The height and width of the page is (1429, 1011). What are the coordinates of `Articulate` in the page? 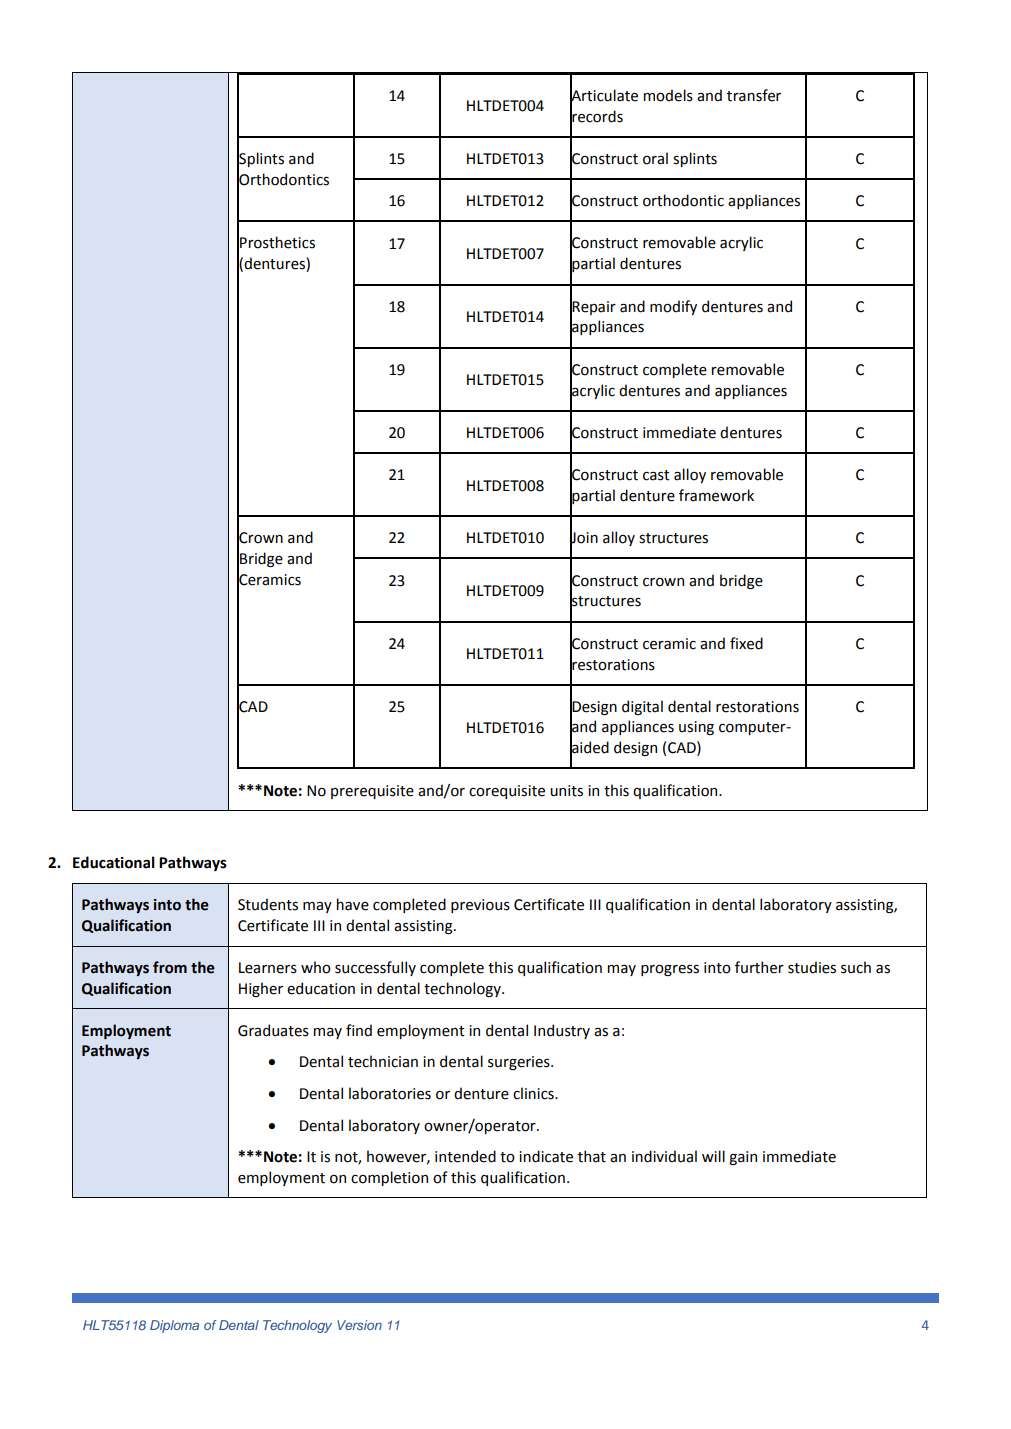 It's located at (604, 95).
